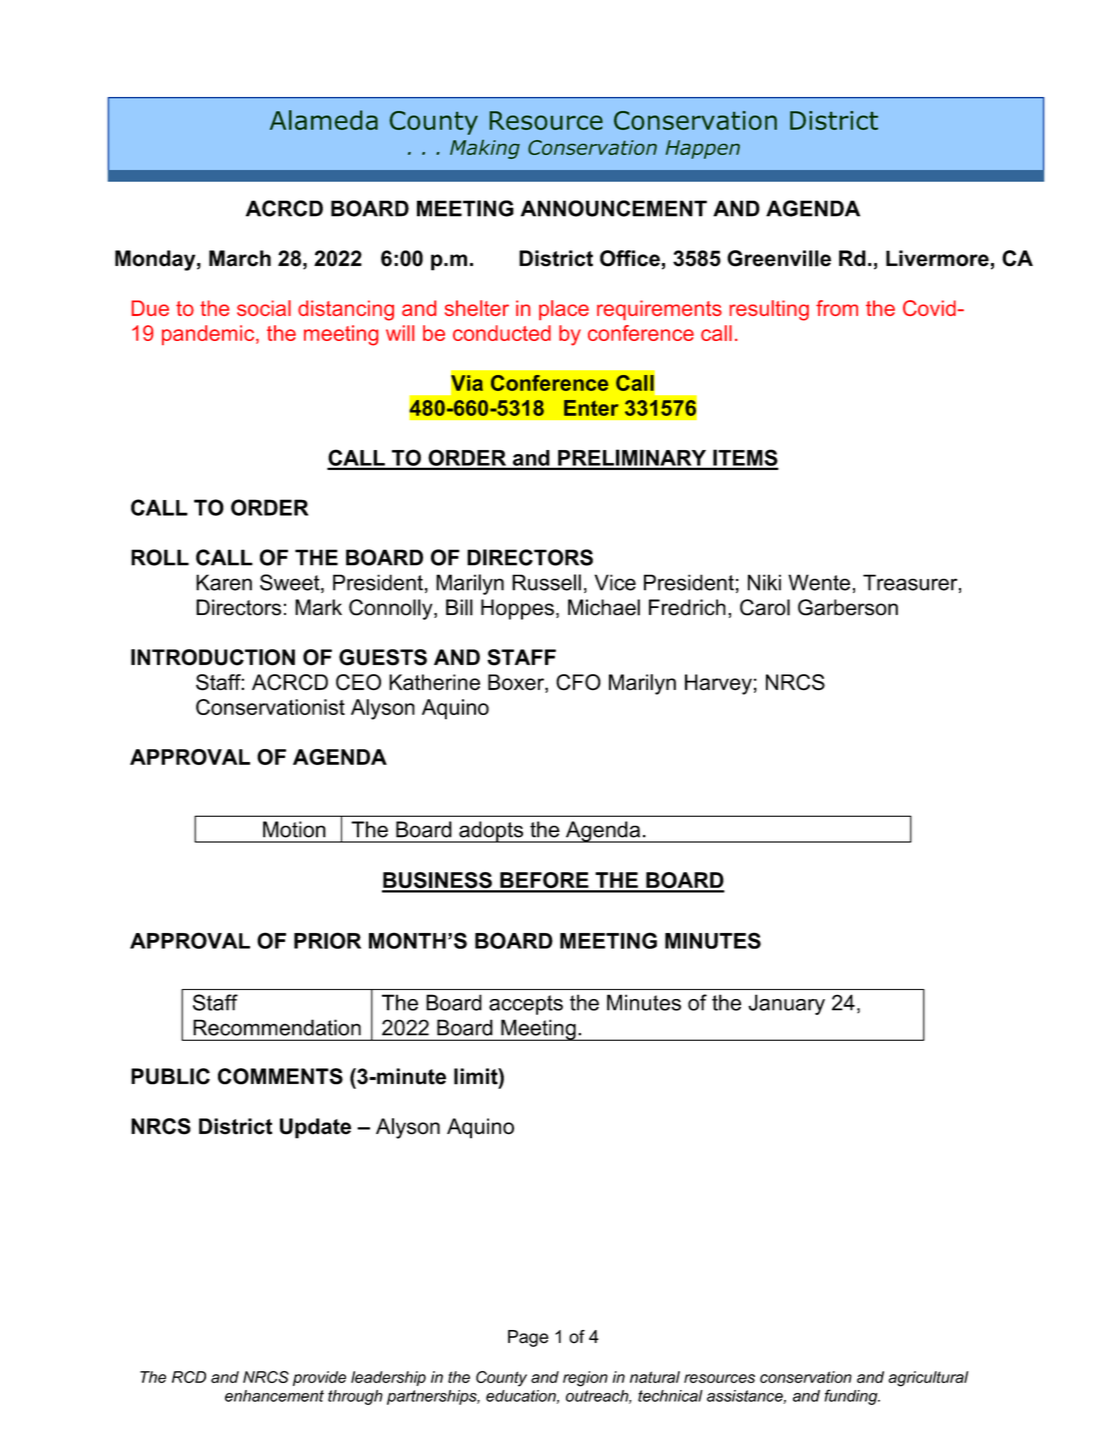 This screenshot has width=1106, height=1431. I want to click on Harvey, so click(718, 684).
